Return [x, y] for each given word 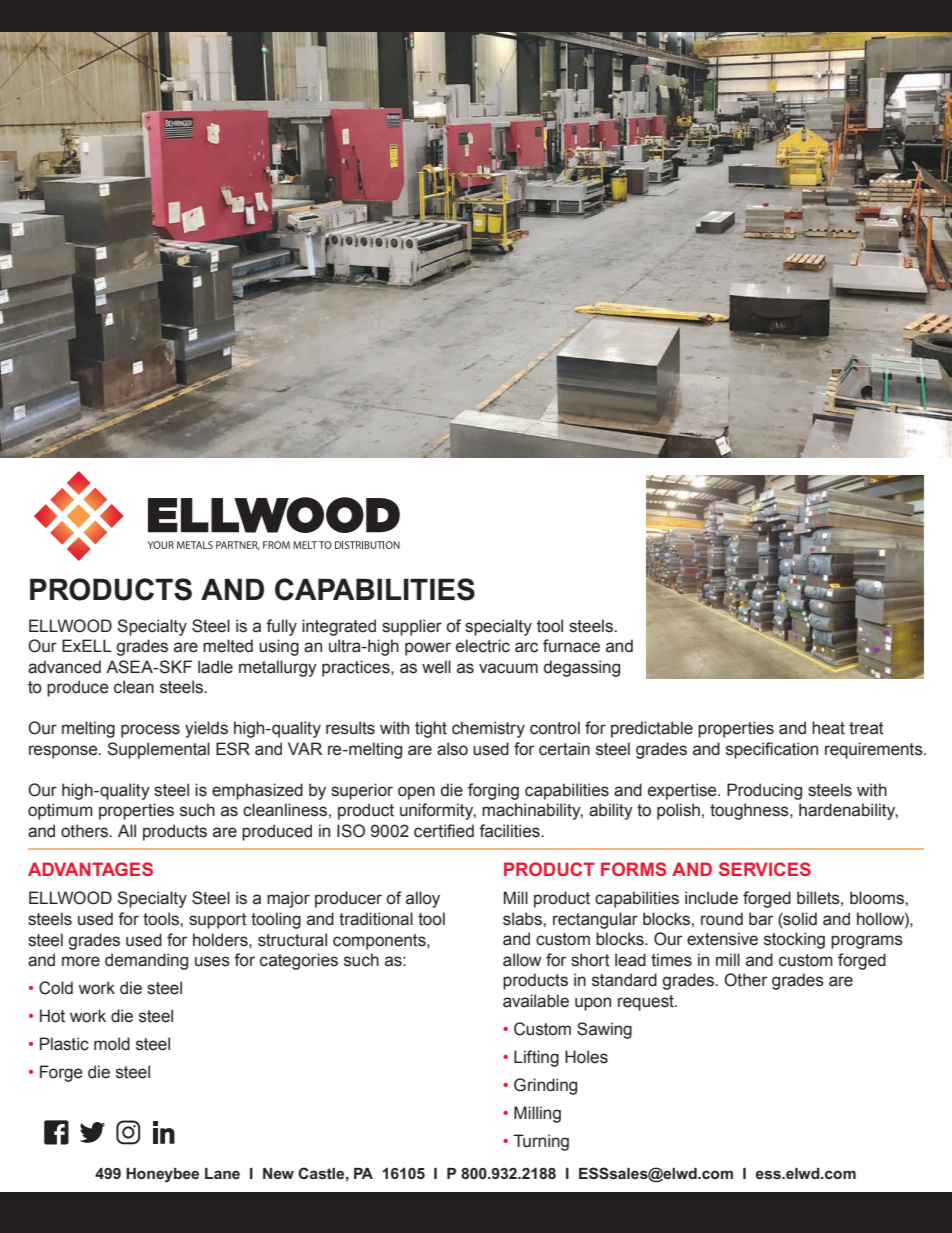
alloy [423, 899]
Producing [764, 791]
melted [228, 646]
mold [112, 1044]
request [647, 1003]
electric [483, 646]
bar [761, 919]
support [218, 921]
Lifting [536, 1058]
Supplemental [158, 750]
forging [493, 791]
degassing [582, 668]
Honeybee [162, 1175]
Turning [541, 1142]
